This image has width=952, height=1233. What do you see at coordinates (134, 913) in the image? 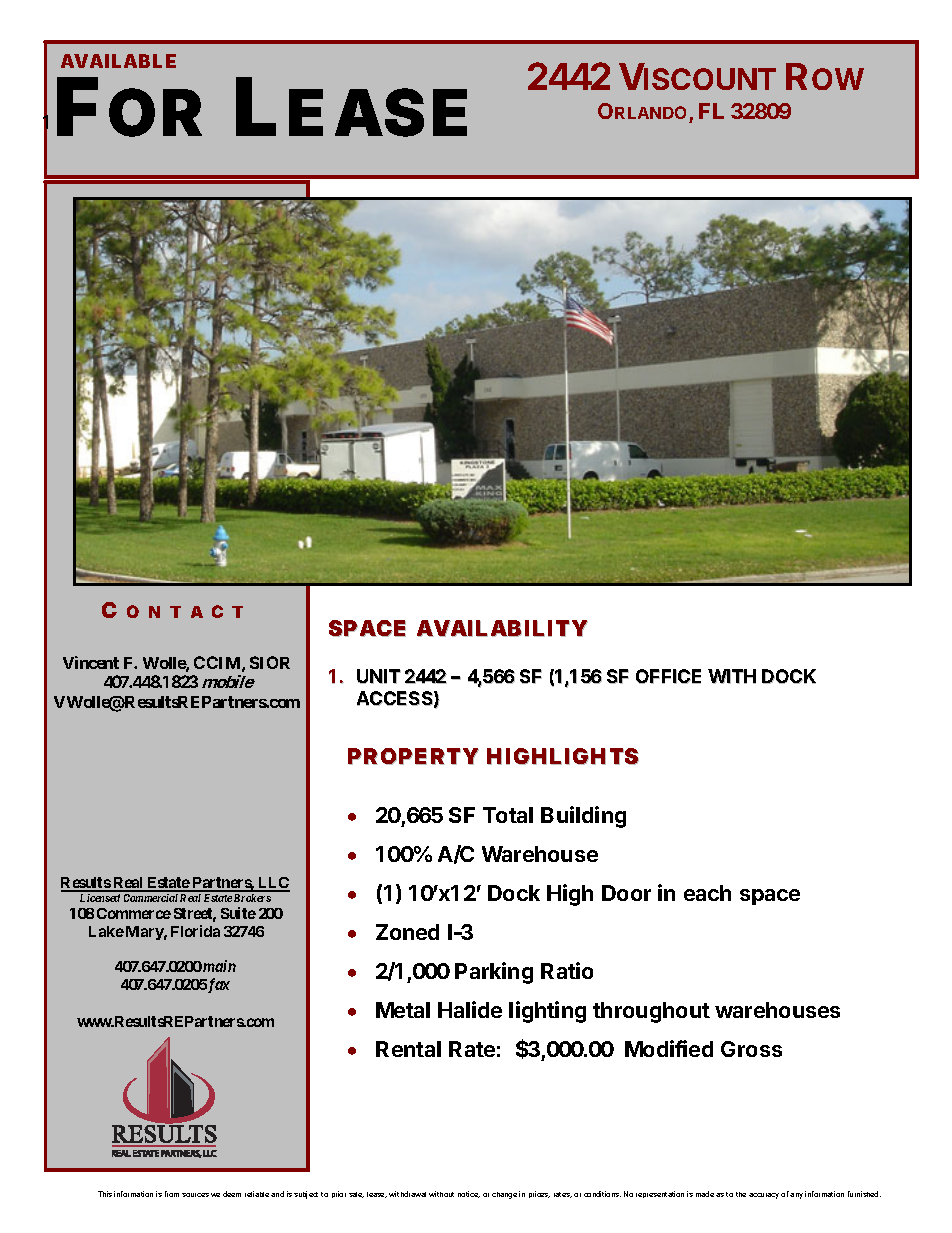
I see `Commerce` at bounding box center [134, 913].
